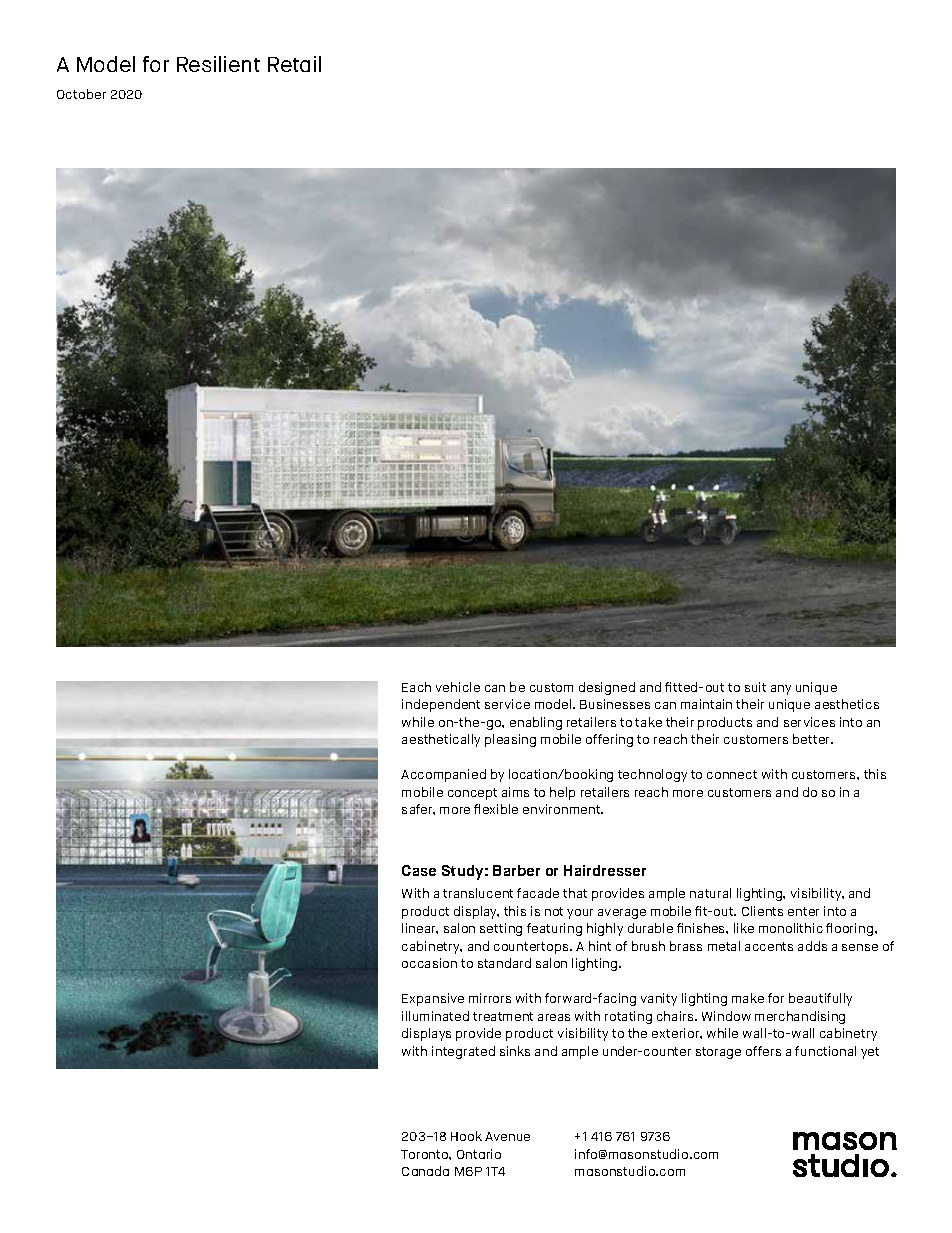  What do you see at coordinates (441, 705) in the screenshot?
I see `independent` at bounding box center [441, 705].
